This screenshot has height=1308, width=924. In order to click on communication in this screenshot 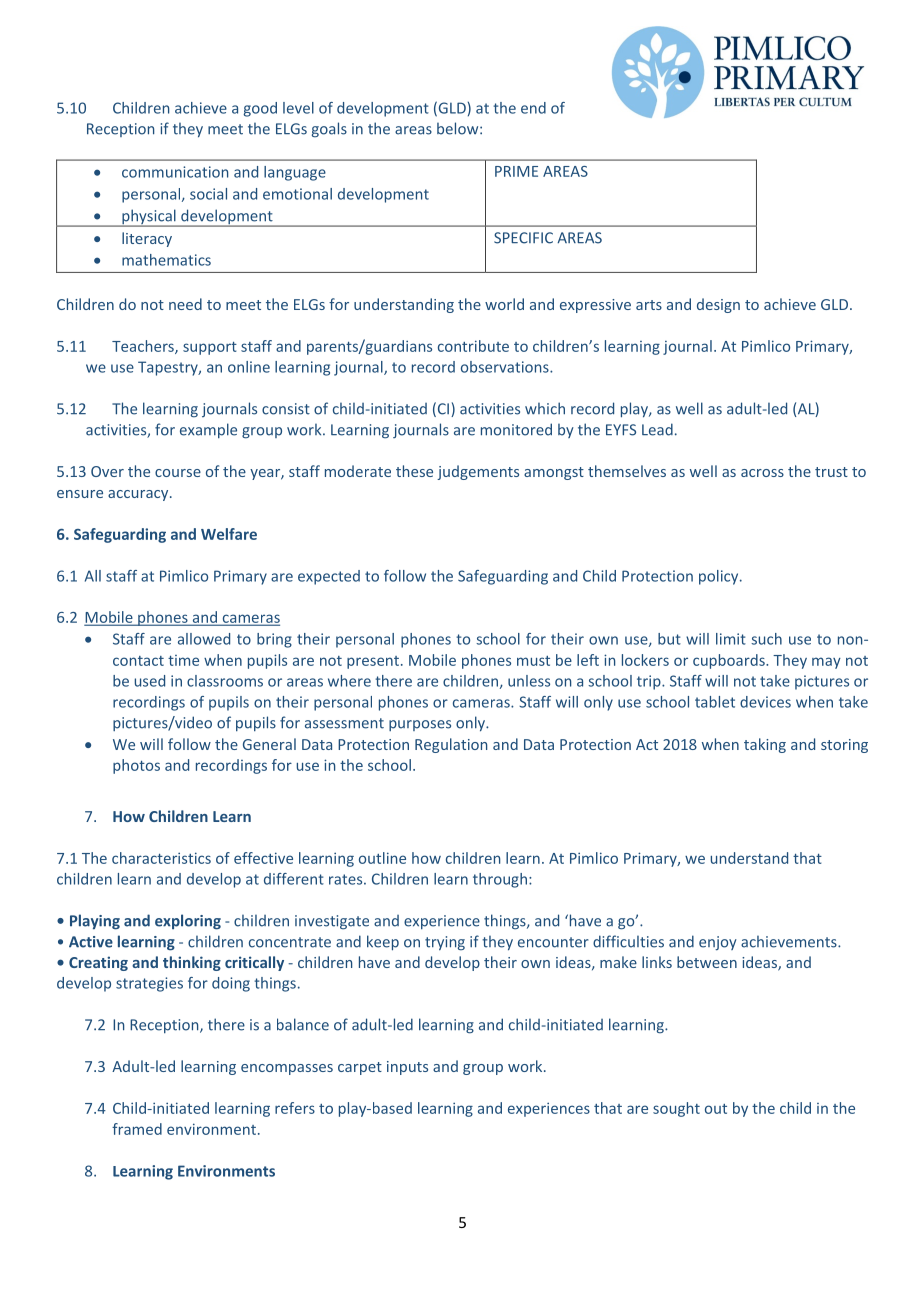, I will do `click(175, 172)`.
